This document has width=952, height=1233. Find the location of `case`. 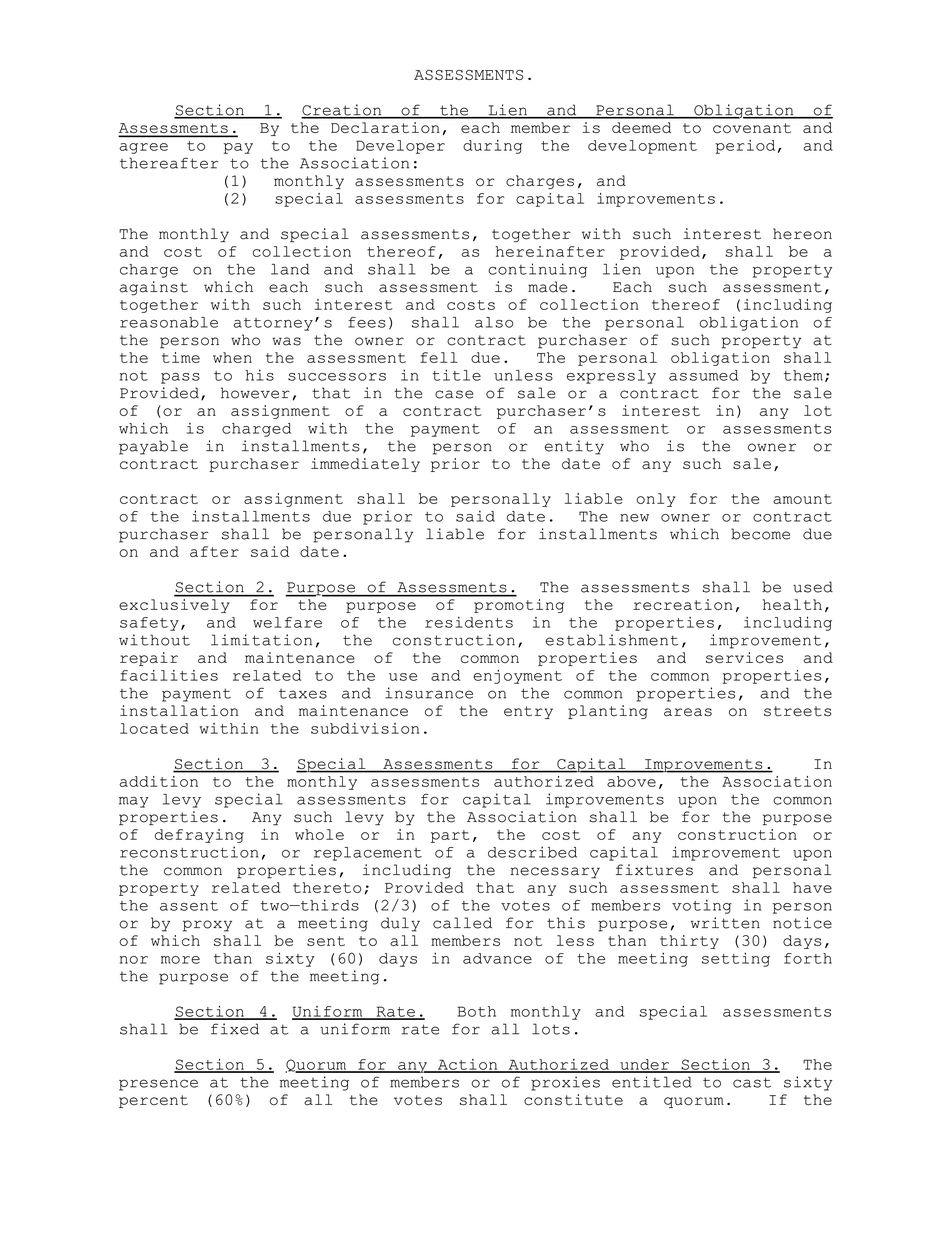

case is located at coordinates (454, 394).
